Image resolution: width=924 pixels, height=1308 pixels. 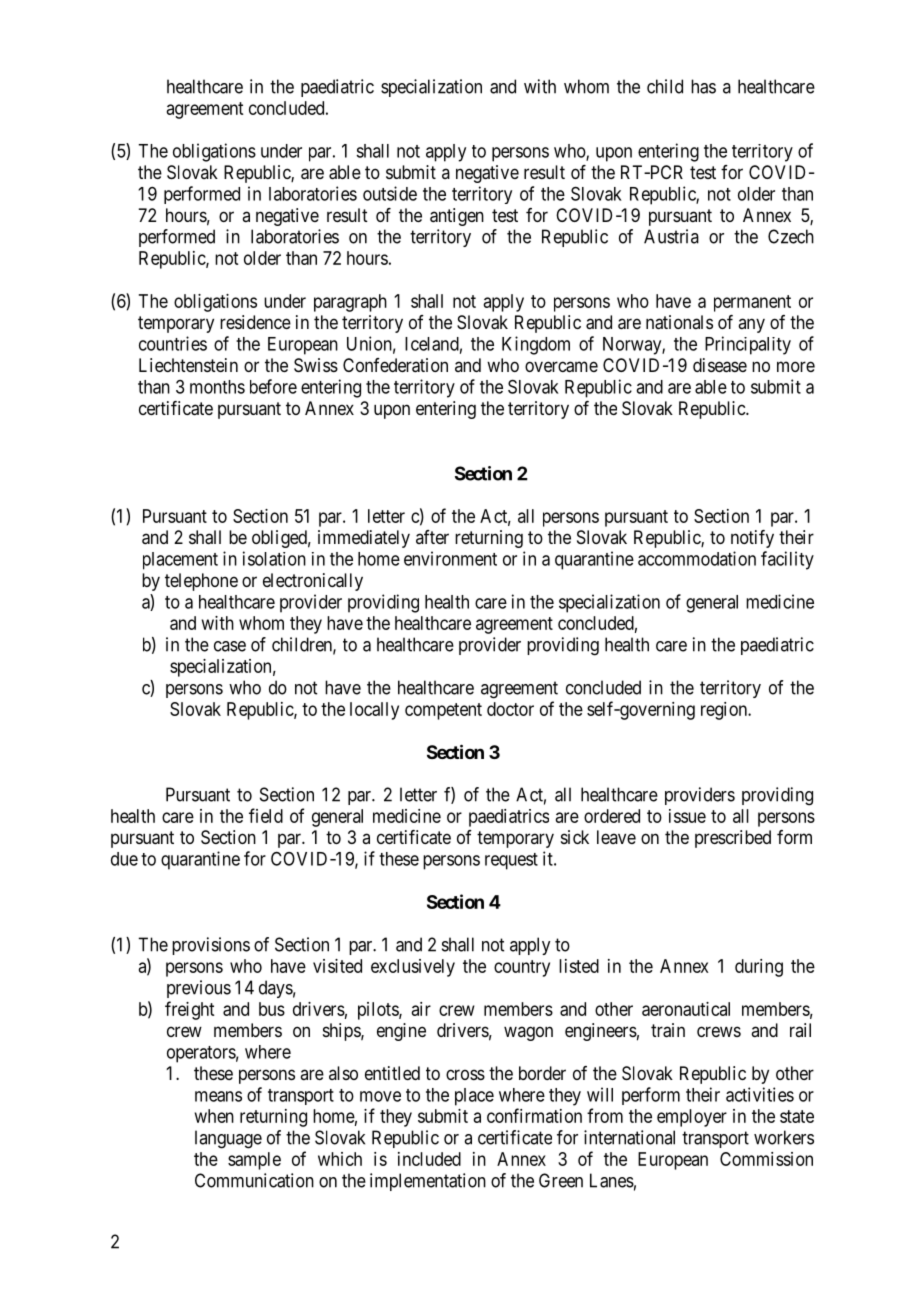 I want to click on request, so click(x=511, y=861).
